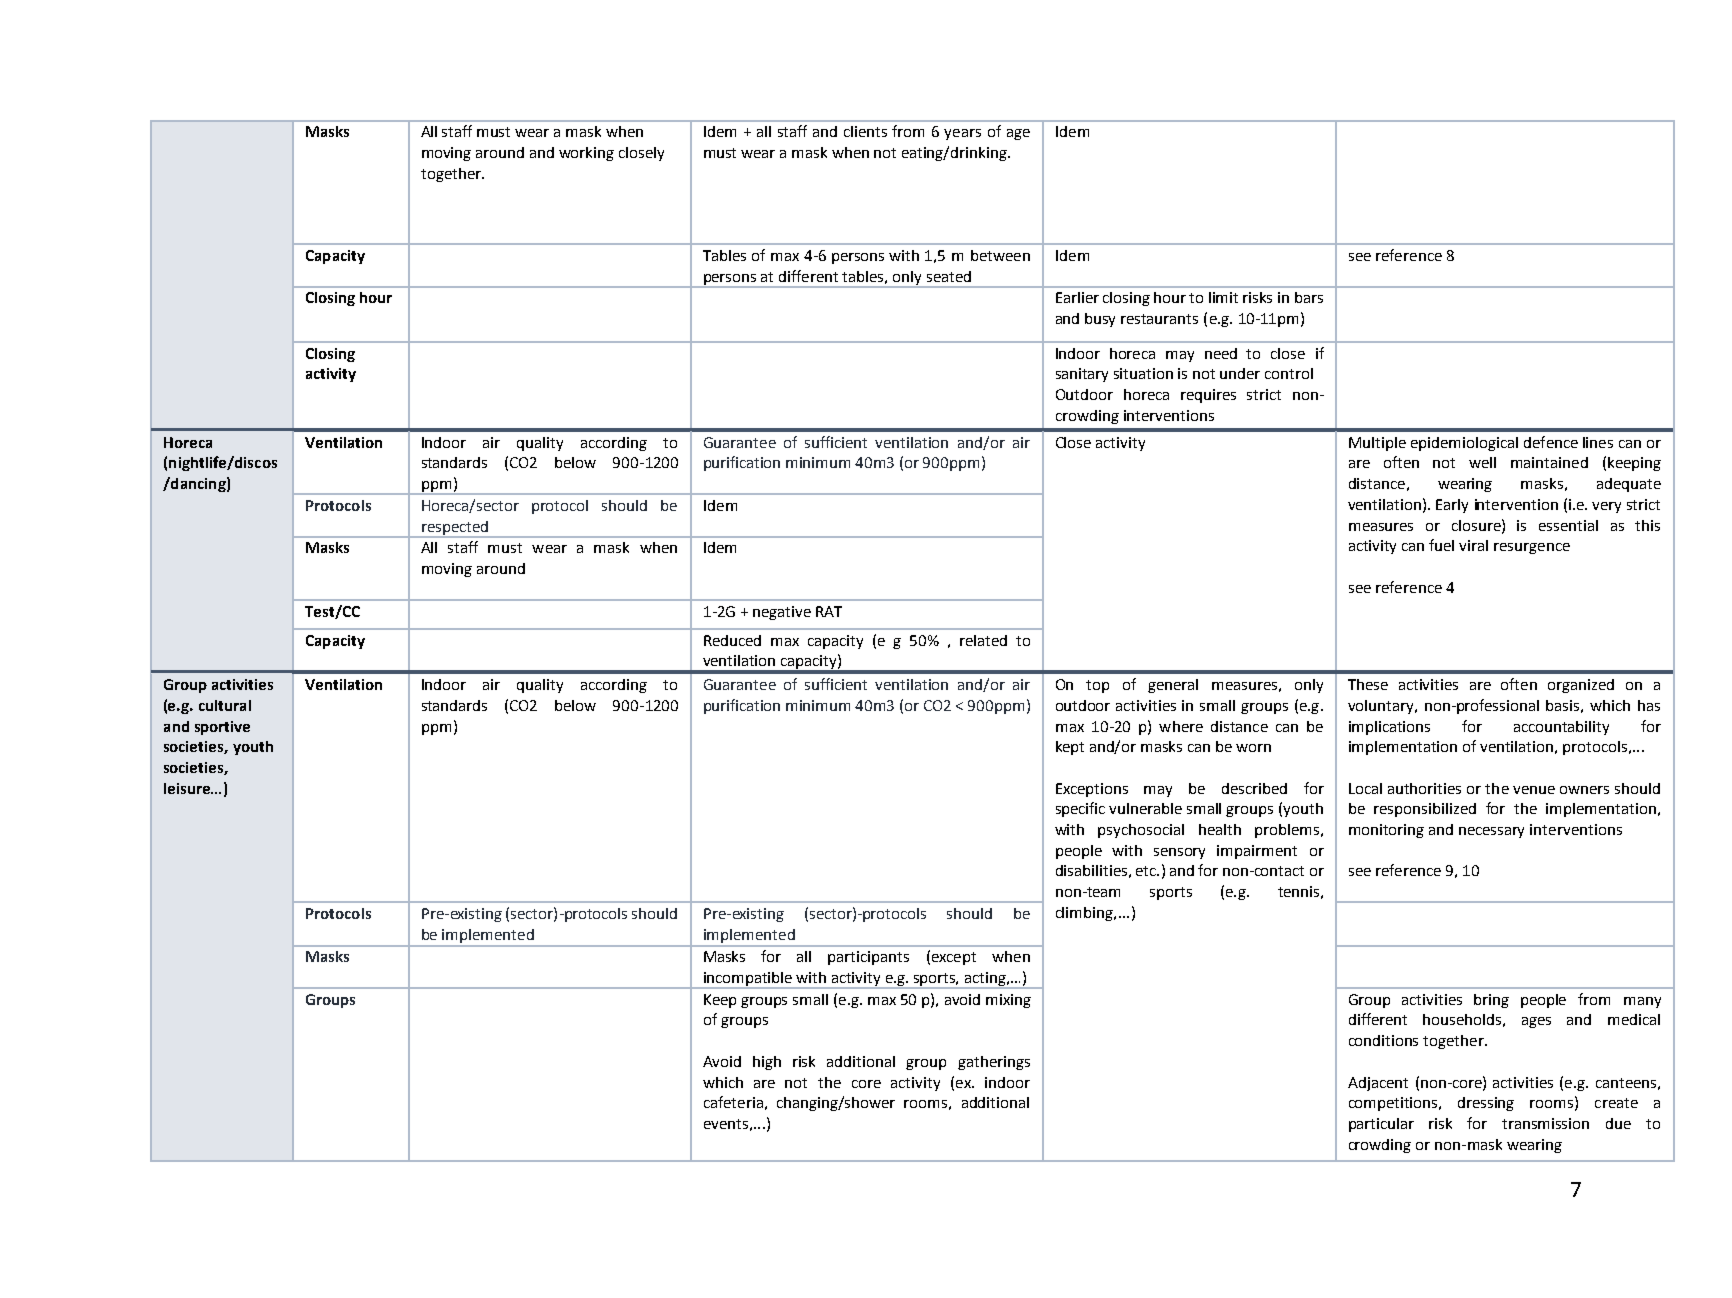 Image resolution: width=1732 pixels, height=1298 pixels. What do you see at coordinates (586, 154) in the screenshot?
I see `working` at bounding box center [586, 154].
